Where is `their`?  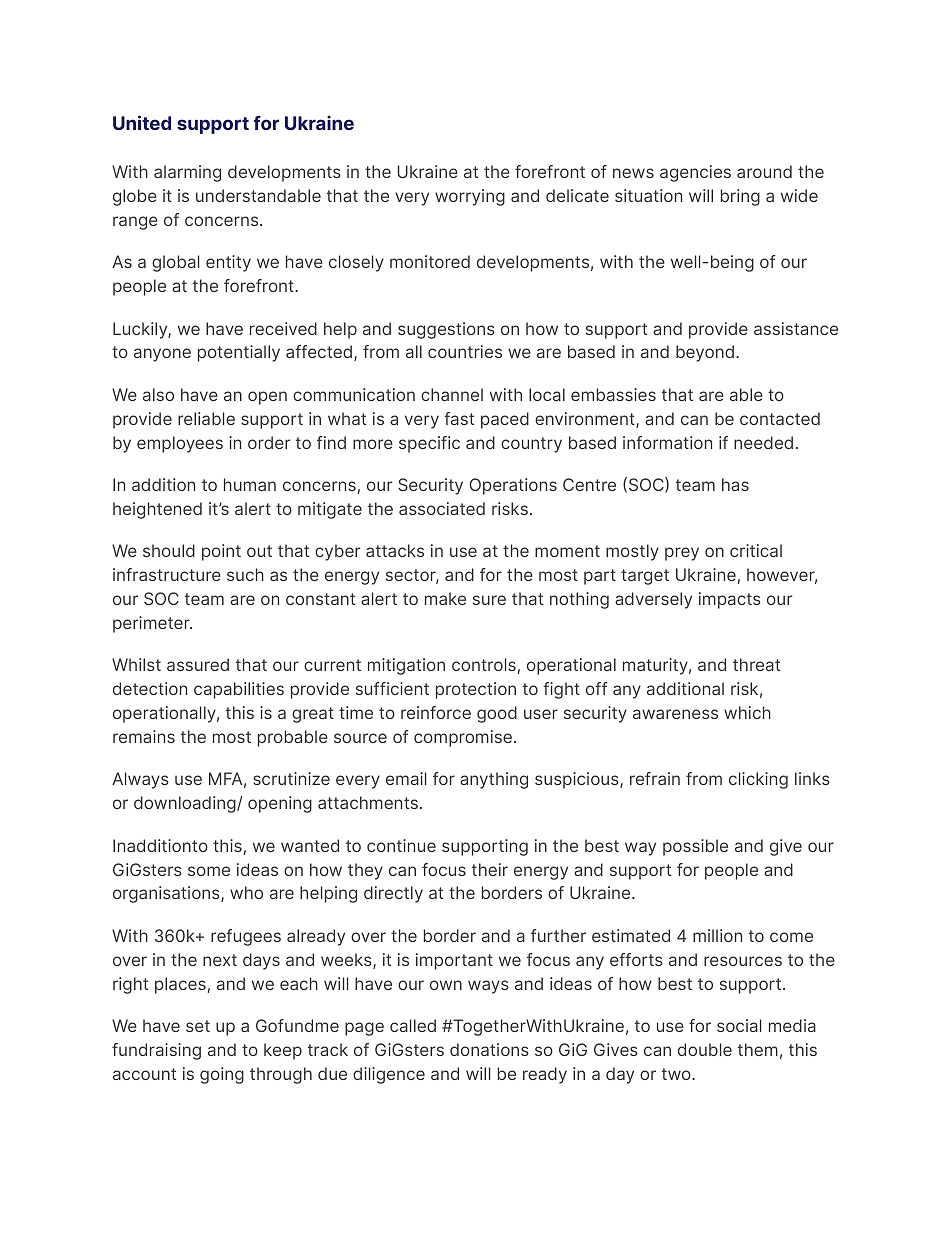
their is located at coordinates (490, 869).
